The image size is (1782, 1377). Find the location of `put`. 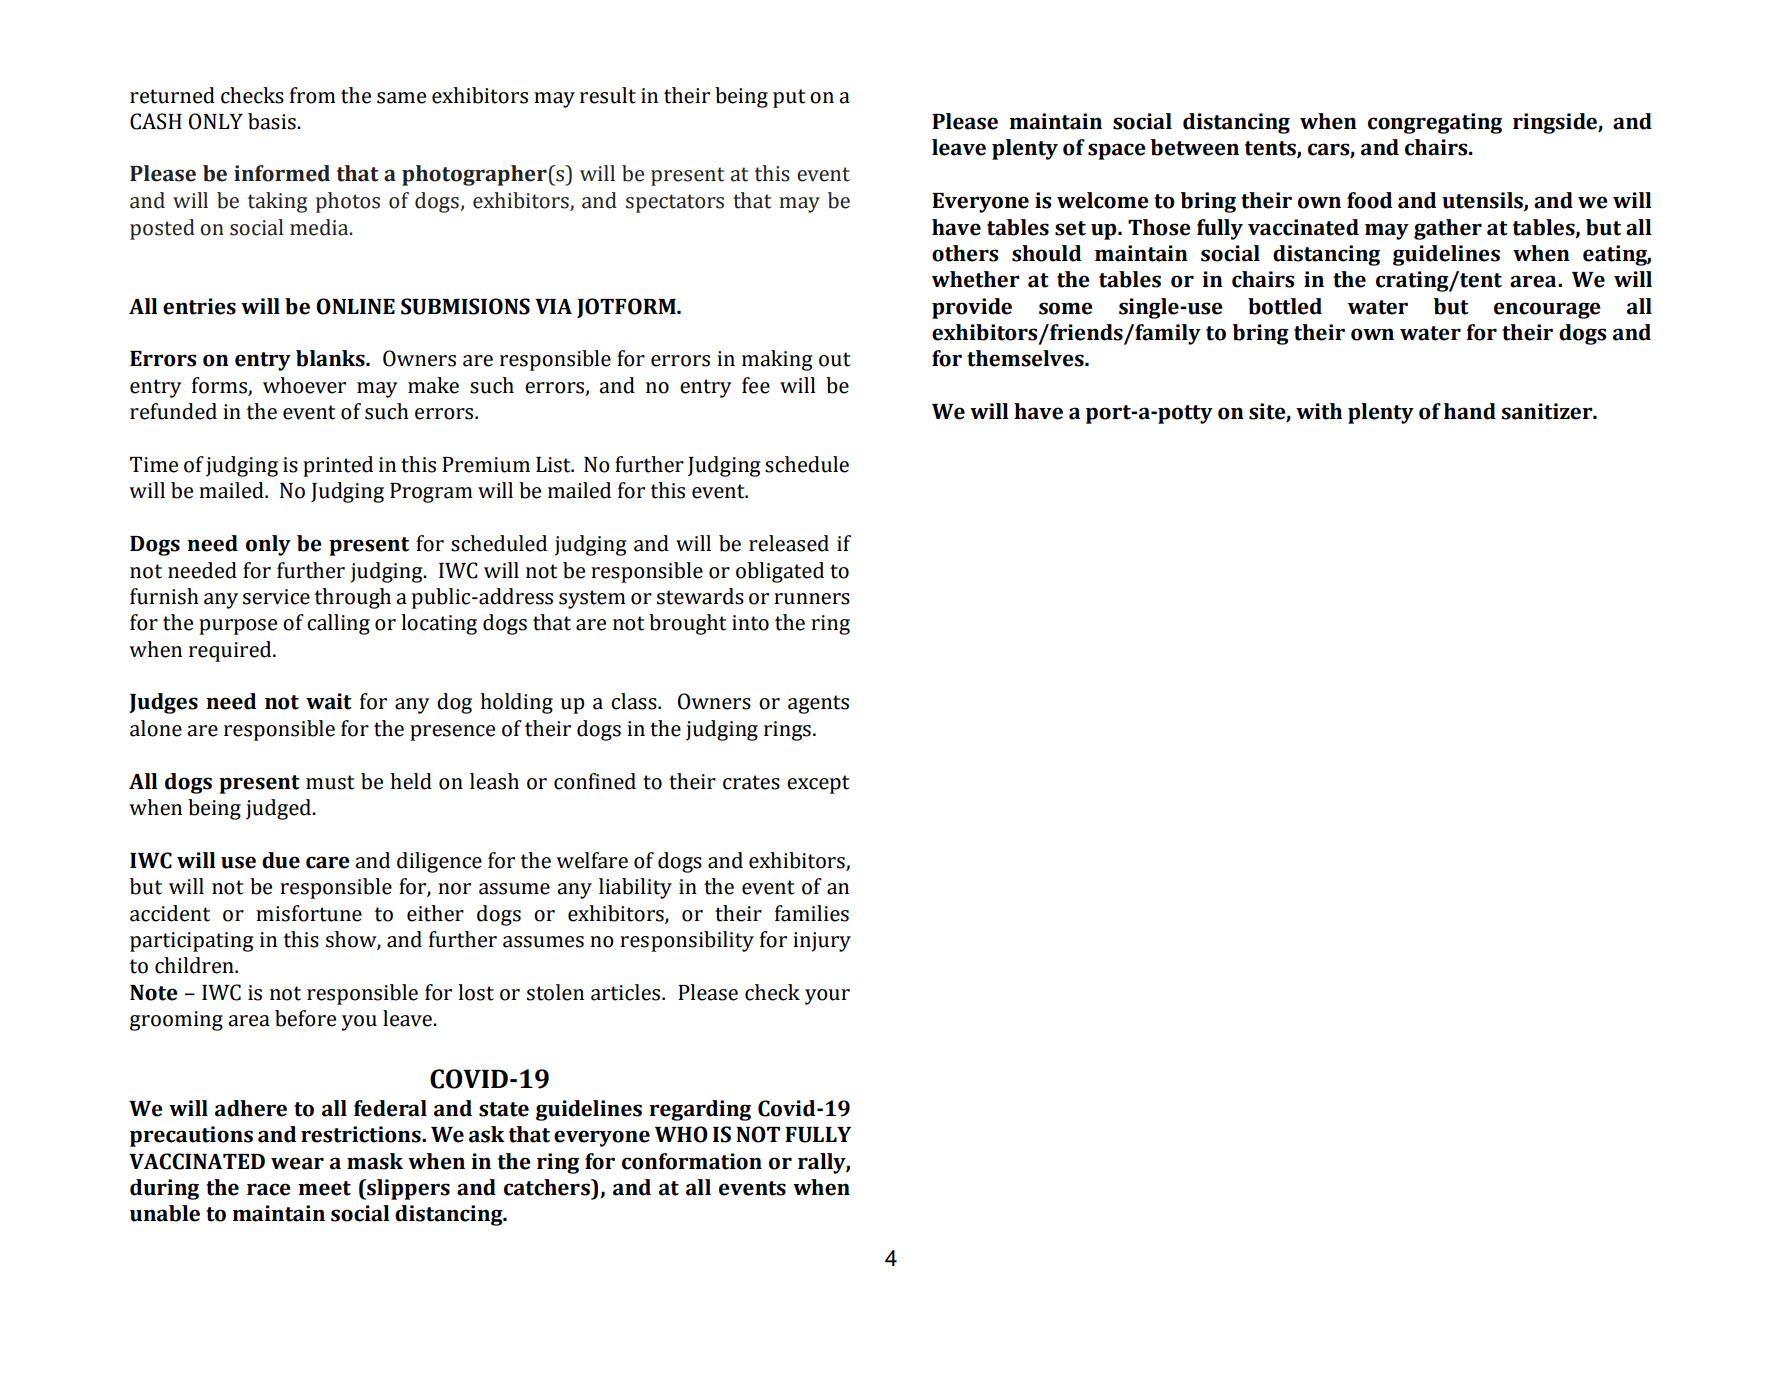

put is located at coordinates (789, 98).
